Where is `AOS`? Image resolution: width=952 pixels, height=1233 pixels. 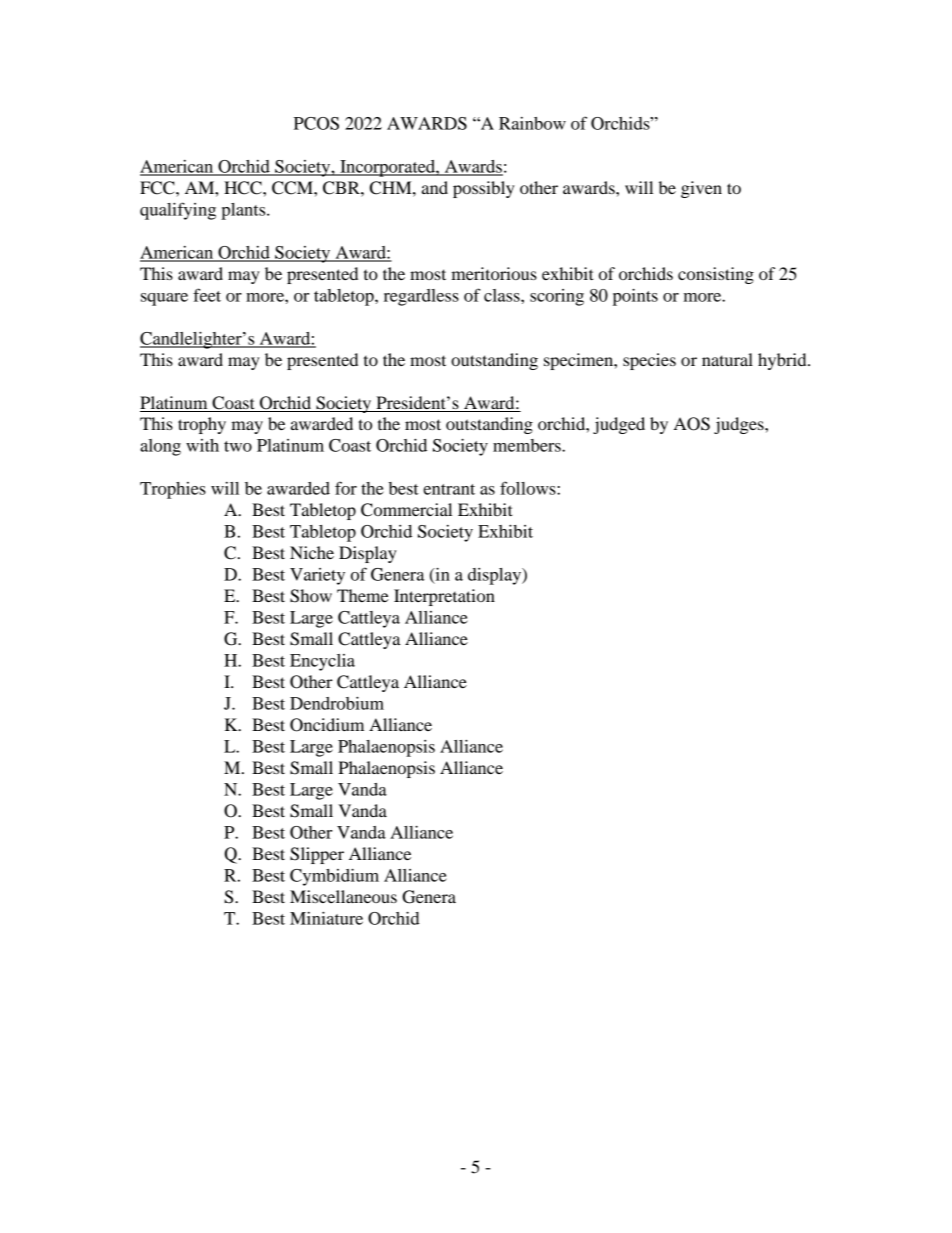 AOS is located at coordinates (692, 424).
